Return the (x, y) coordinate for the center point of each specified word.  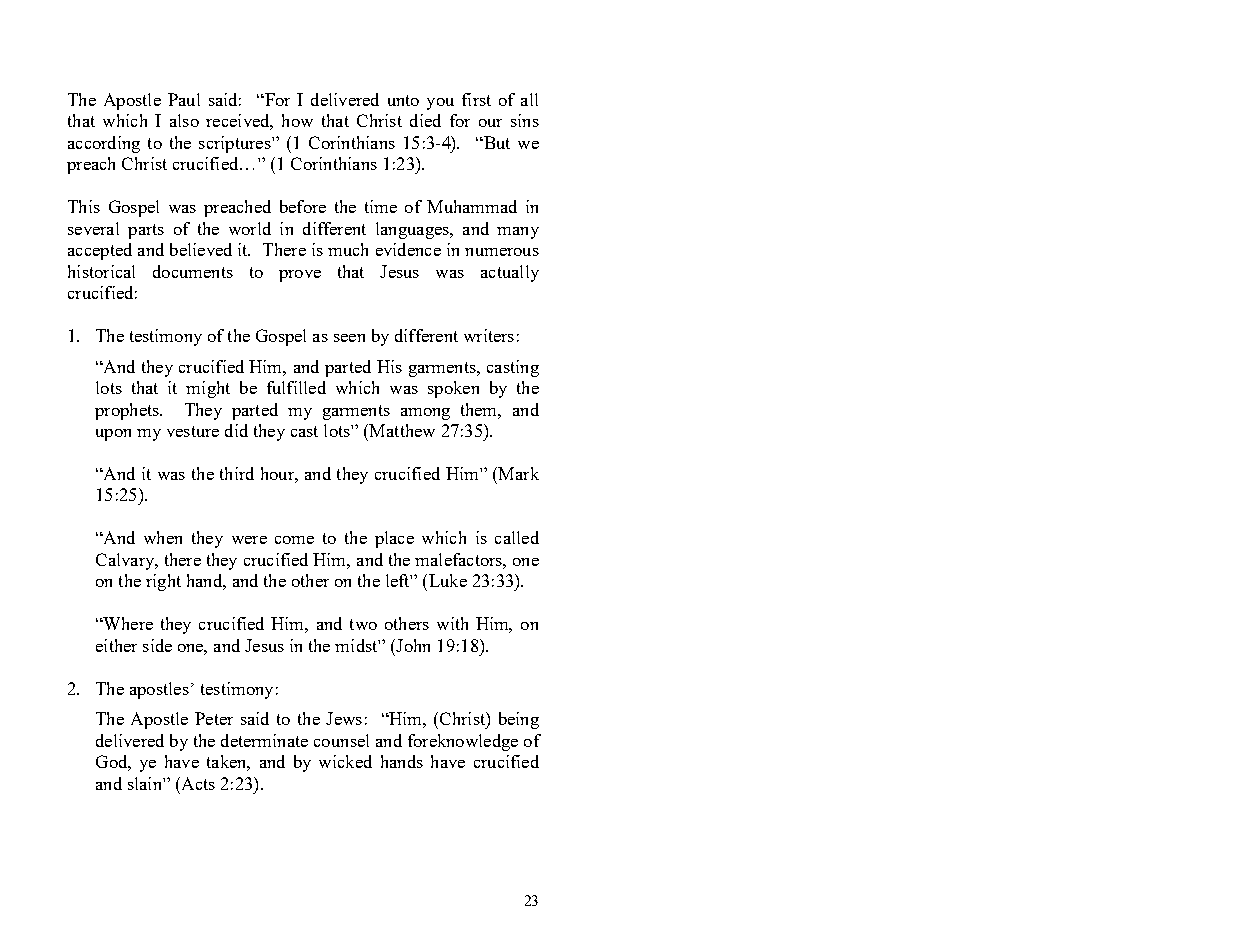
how (297, 120)
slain (146, 783)
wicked (345, 761)
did (236, 430)
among (425, 414)
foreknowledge (463, 742)
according (104, 144)
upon (113, 435)
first (476, 99)
